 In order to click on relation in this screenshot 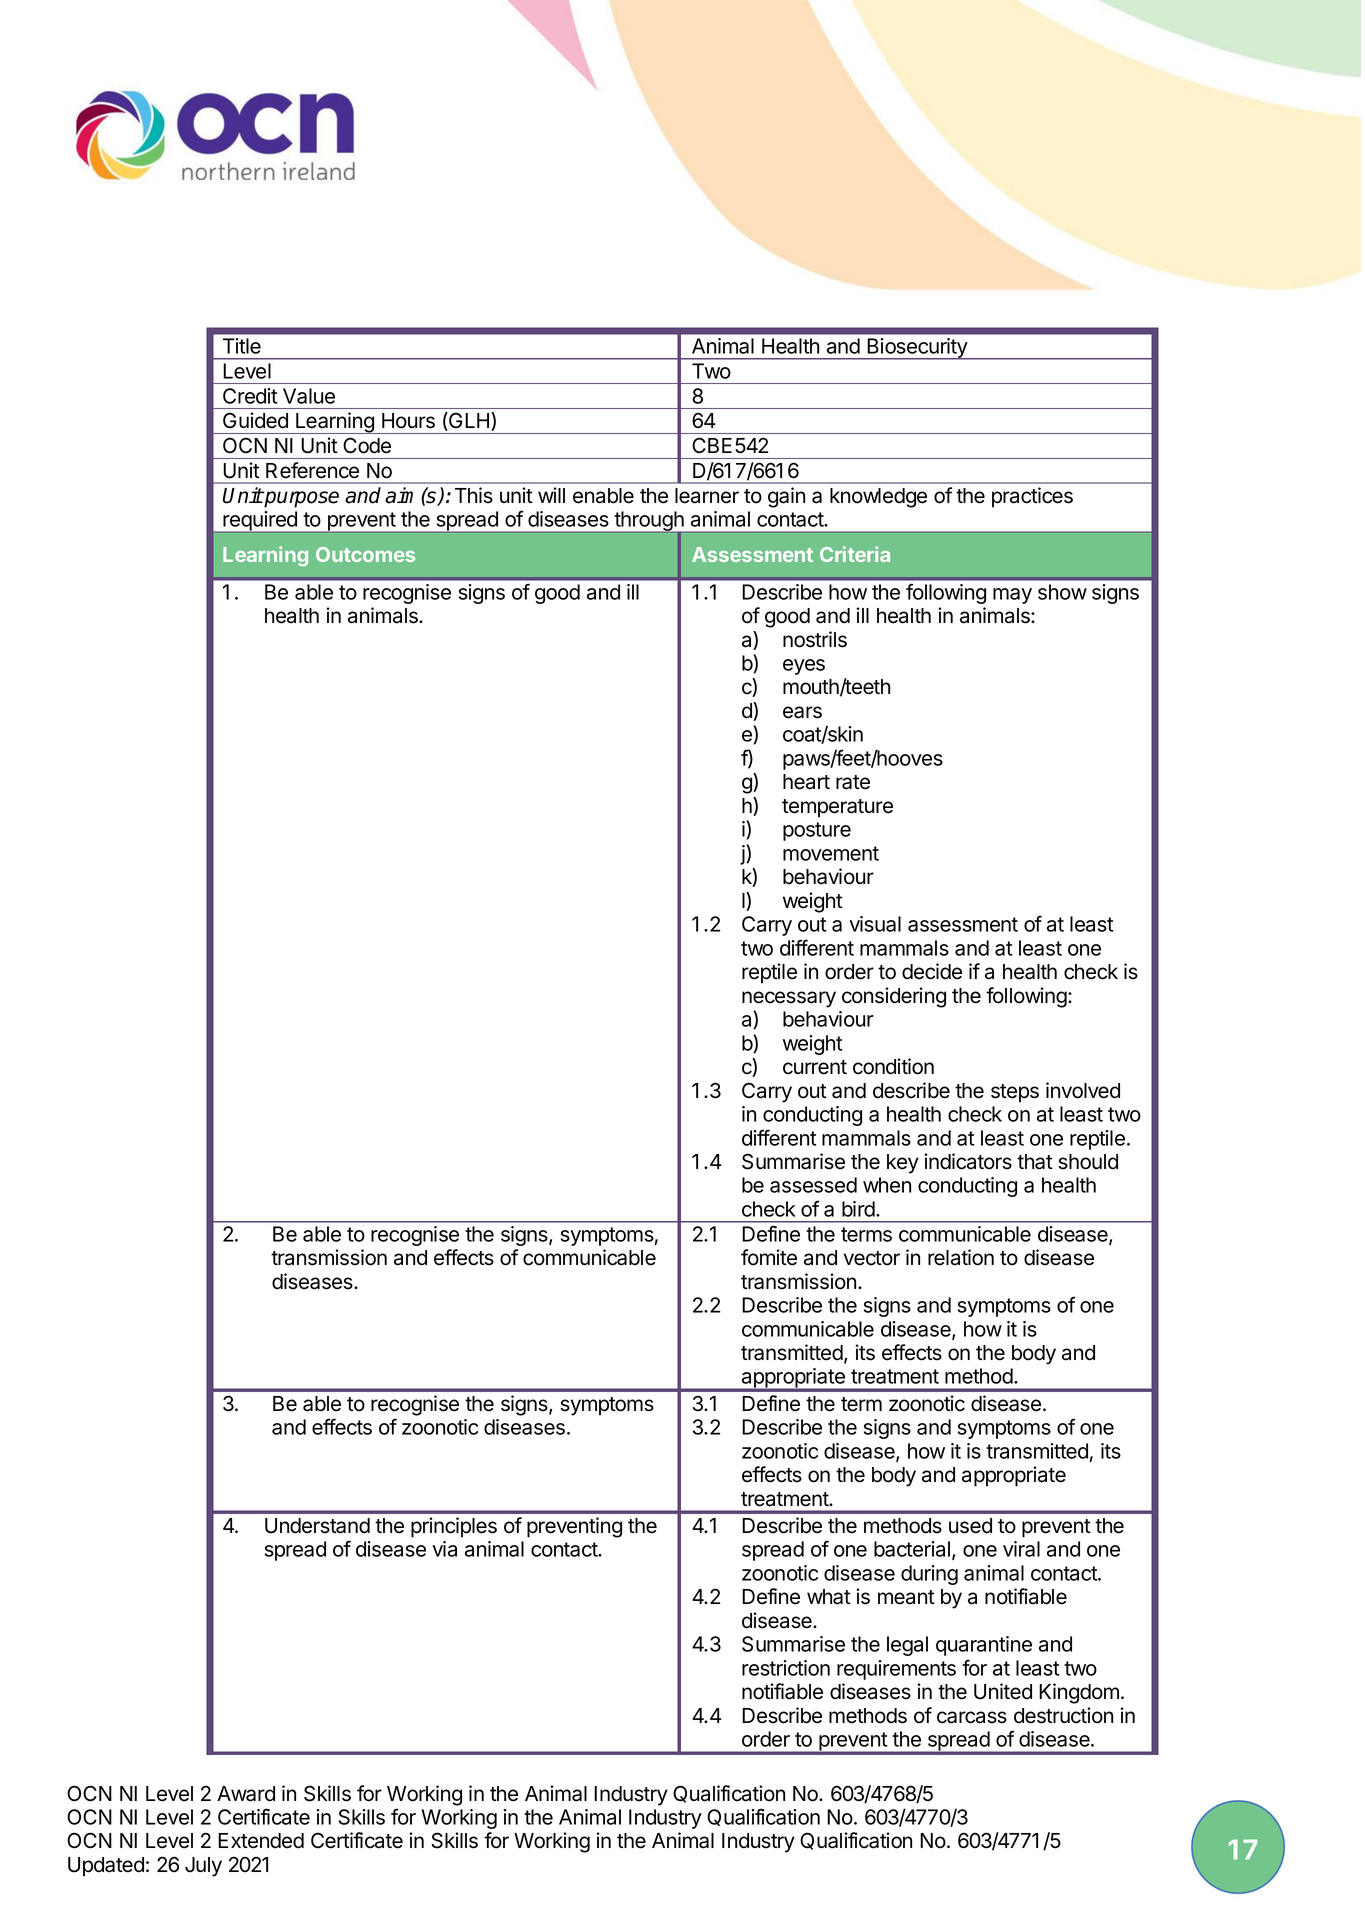, I will do `click(961, 1257)`.
